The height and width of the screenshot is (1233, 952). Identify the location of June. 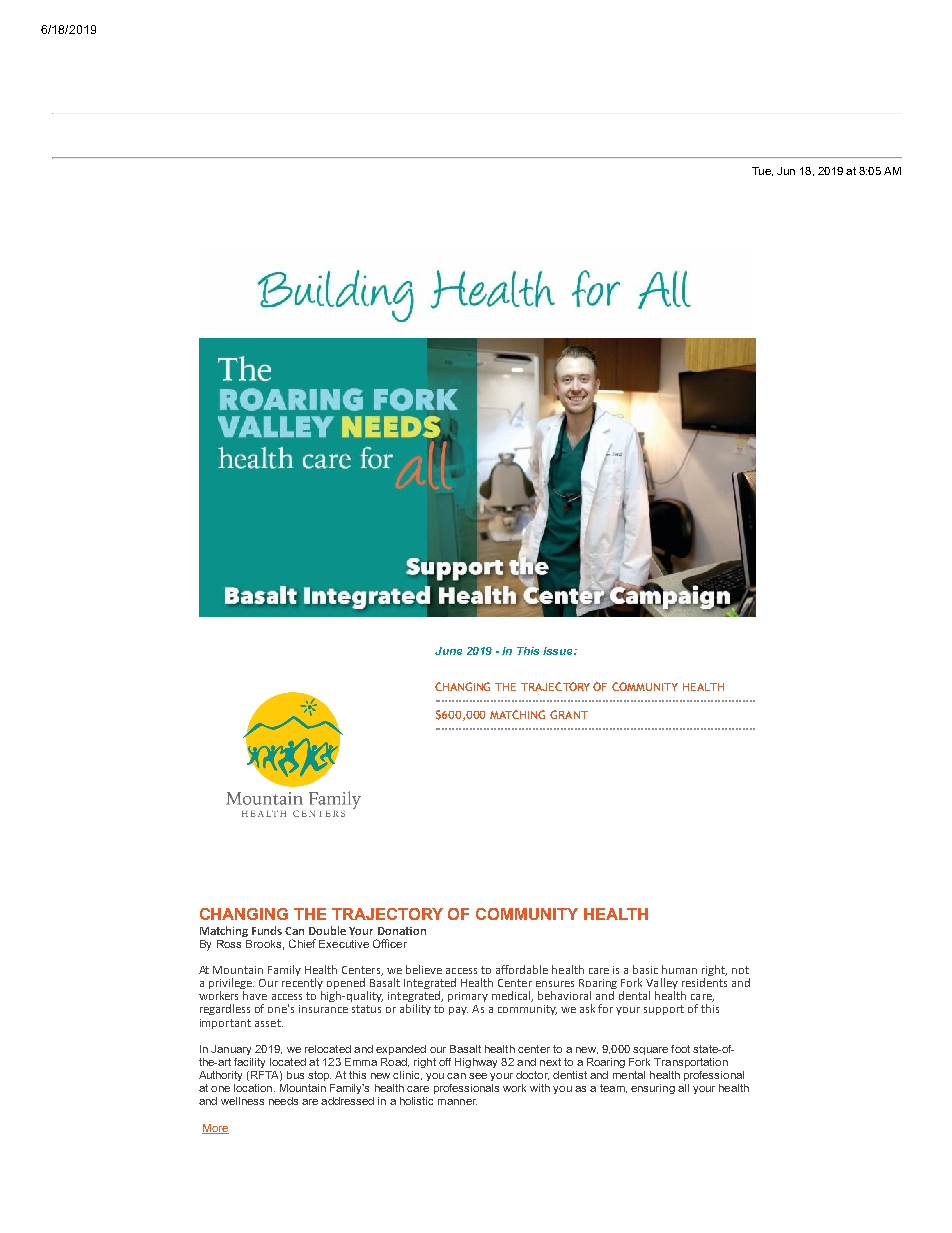
(448, 651).
